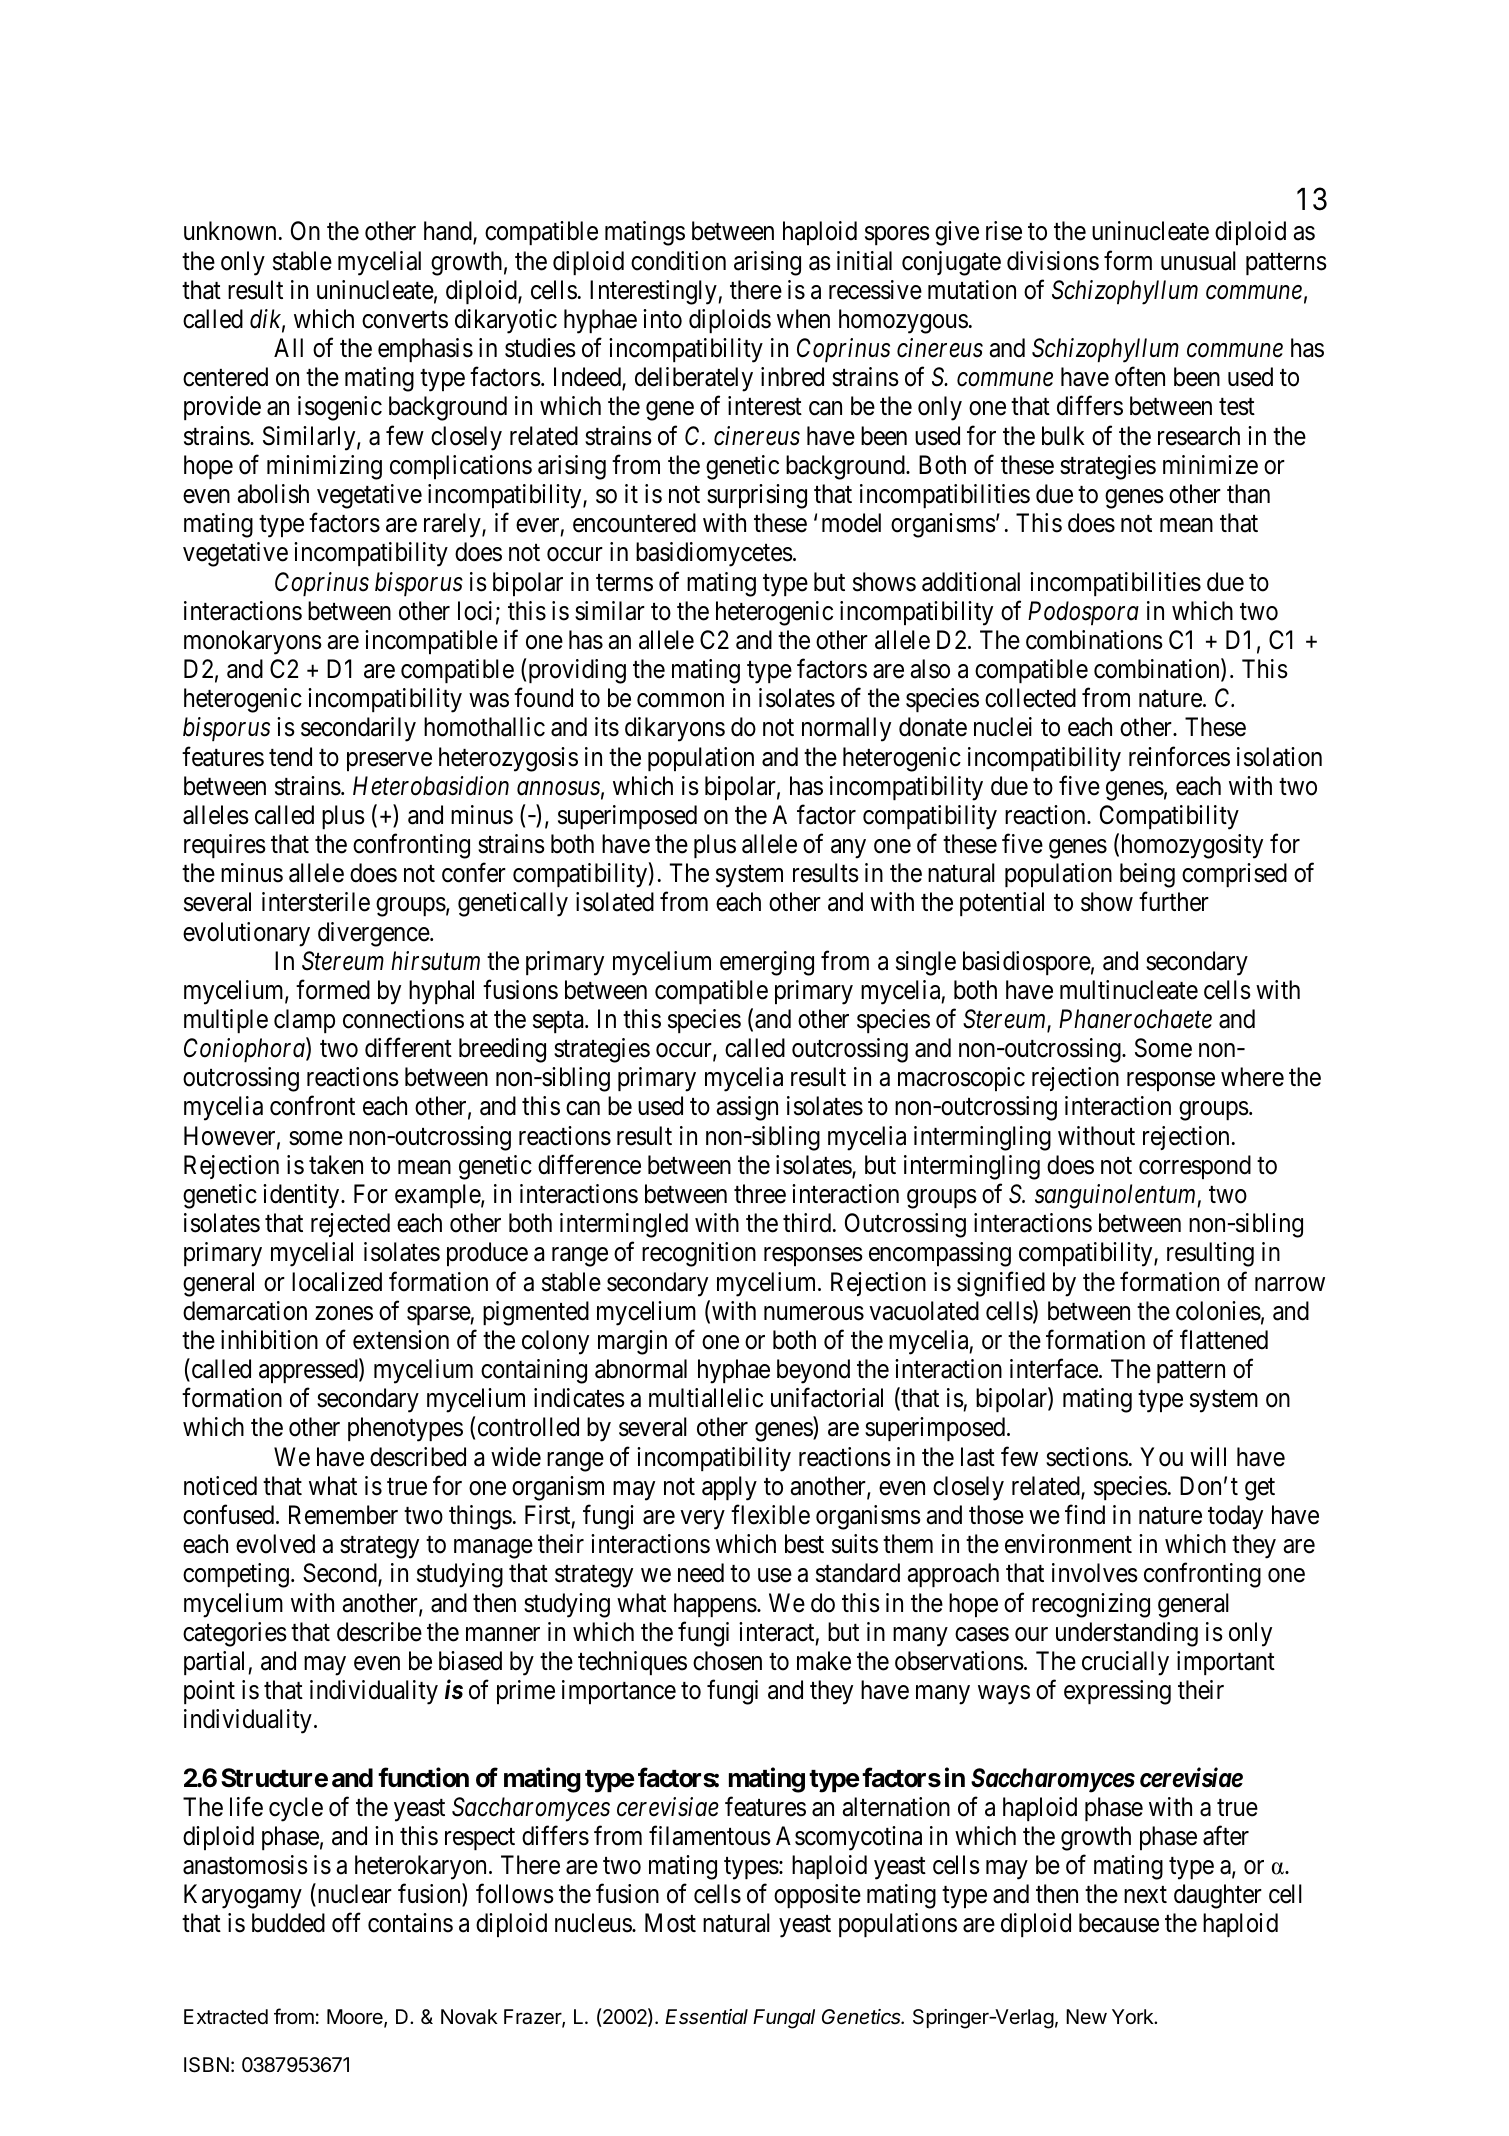  What do you see at coordinates (1147, 875) in the screenshot?
I see `being` at bounding box center [1147, 875].
